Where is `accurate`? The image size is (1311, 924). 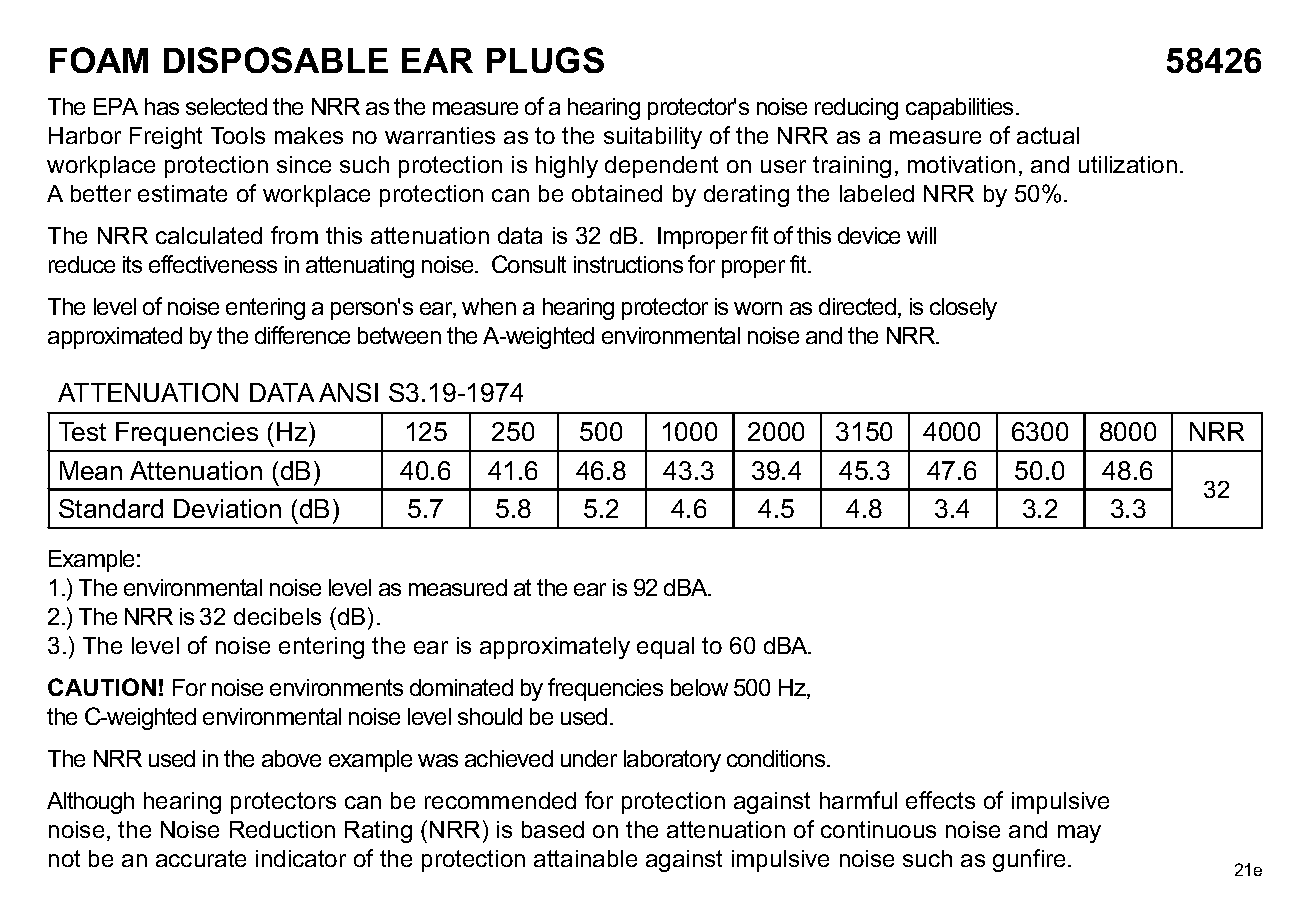
accurate is located at coordinates (201, 858).
